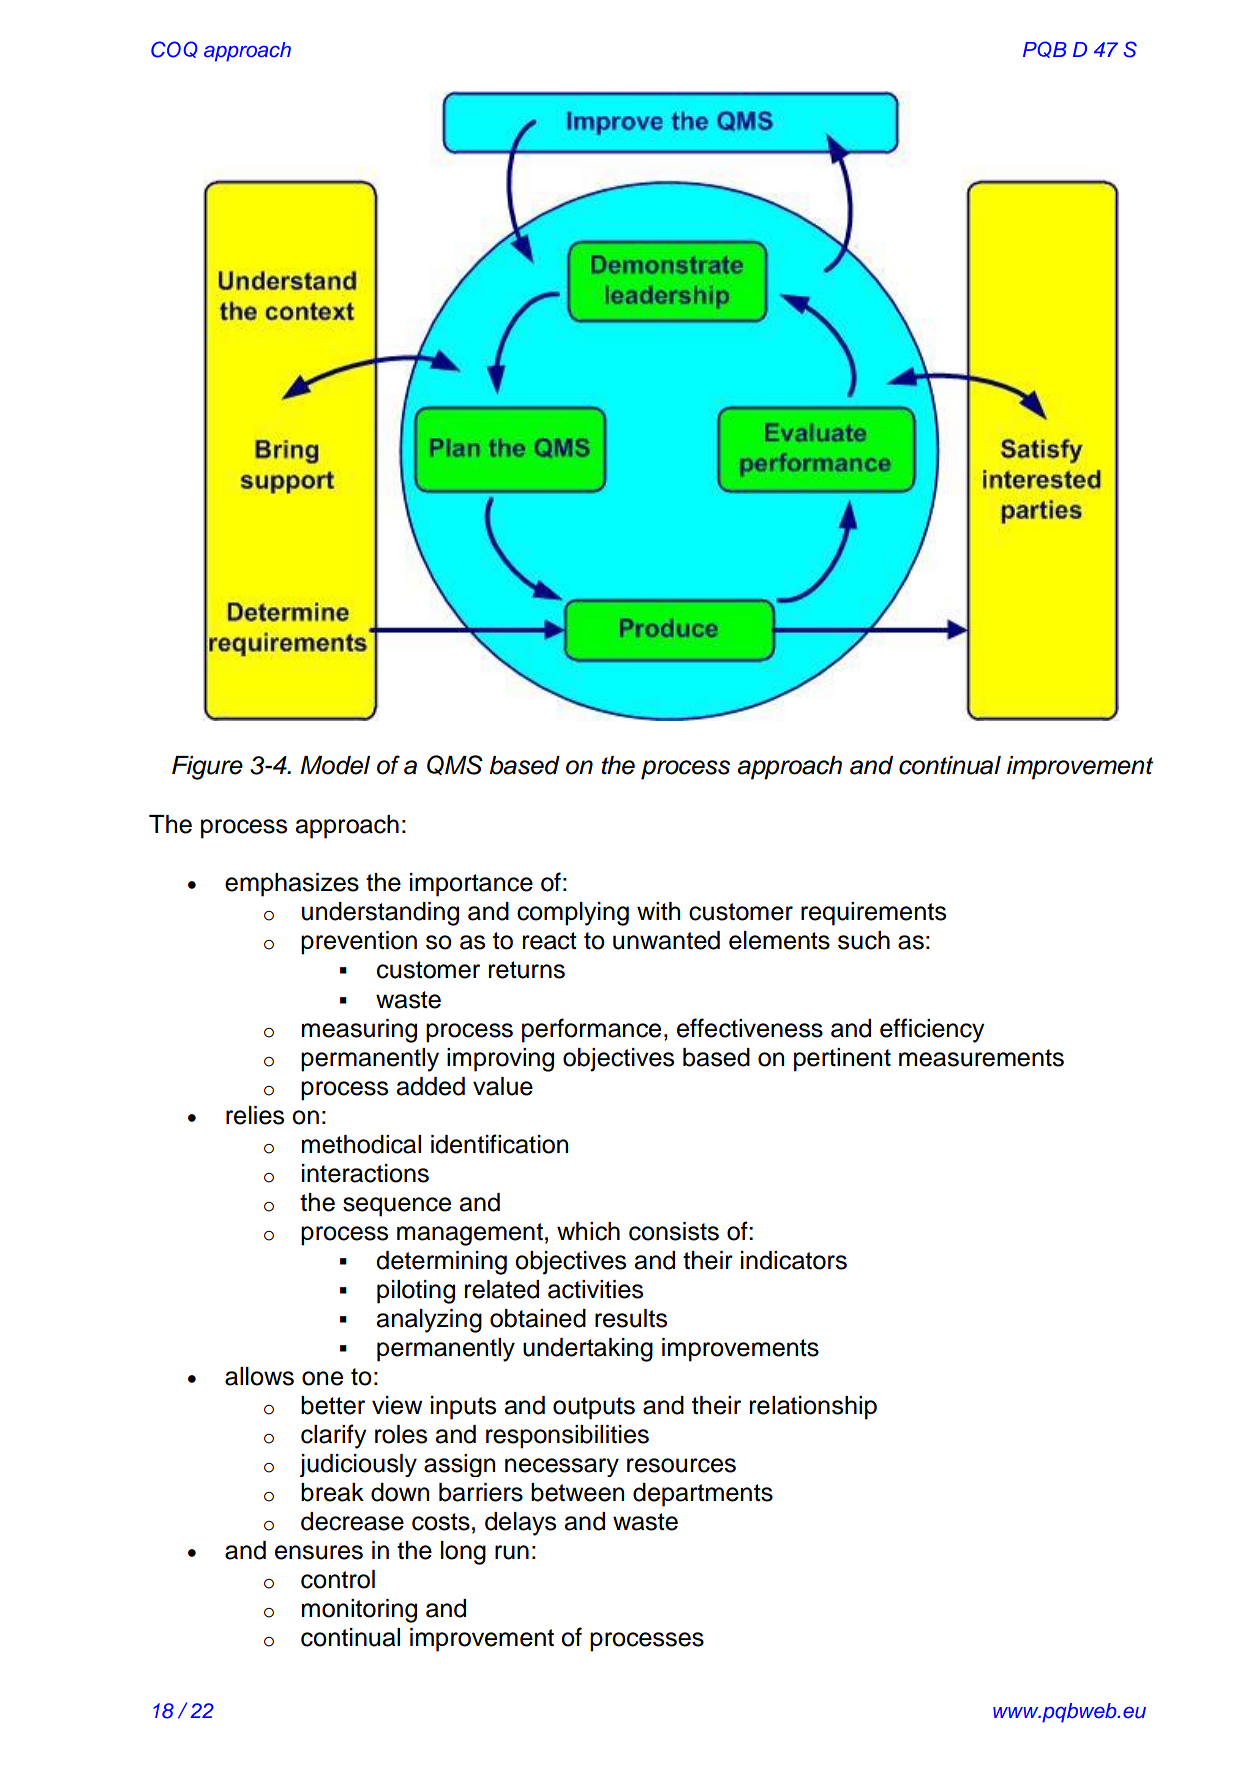 The image size is (1252, 1770). What do you see at coordinates (319, 1552) in the screenshot?
I see `ensures` at bounding box center [319, 1552].
